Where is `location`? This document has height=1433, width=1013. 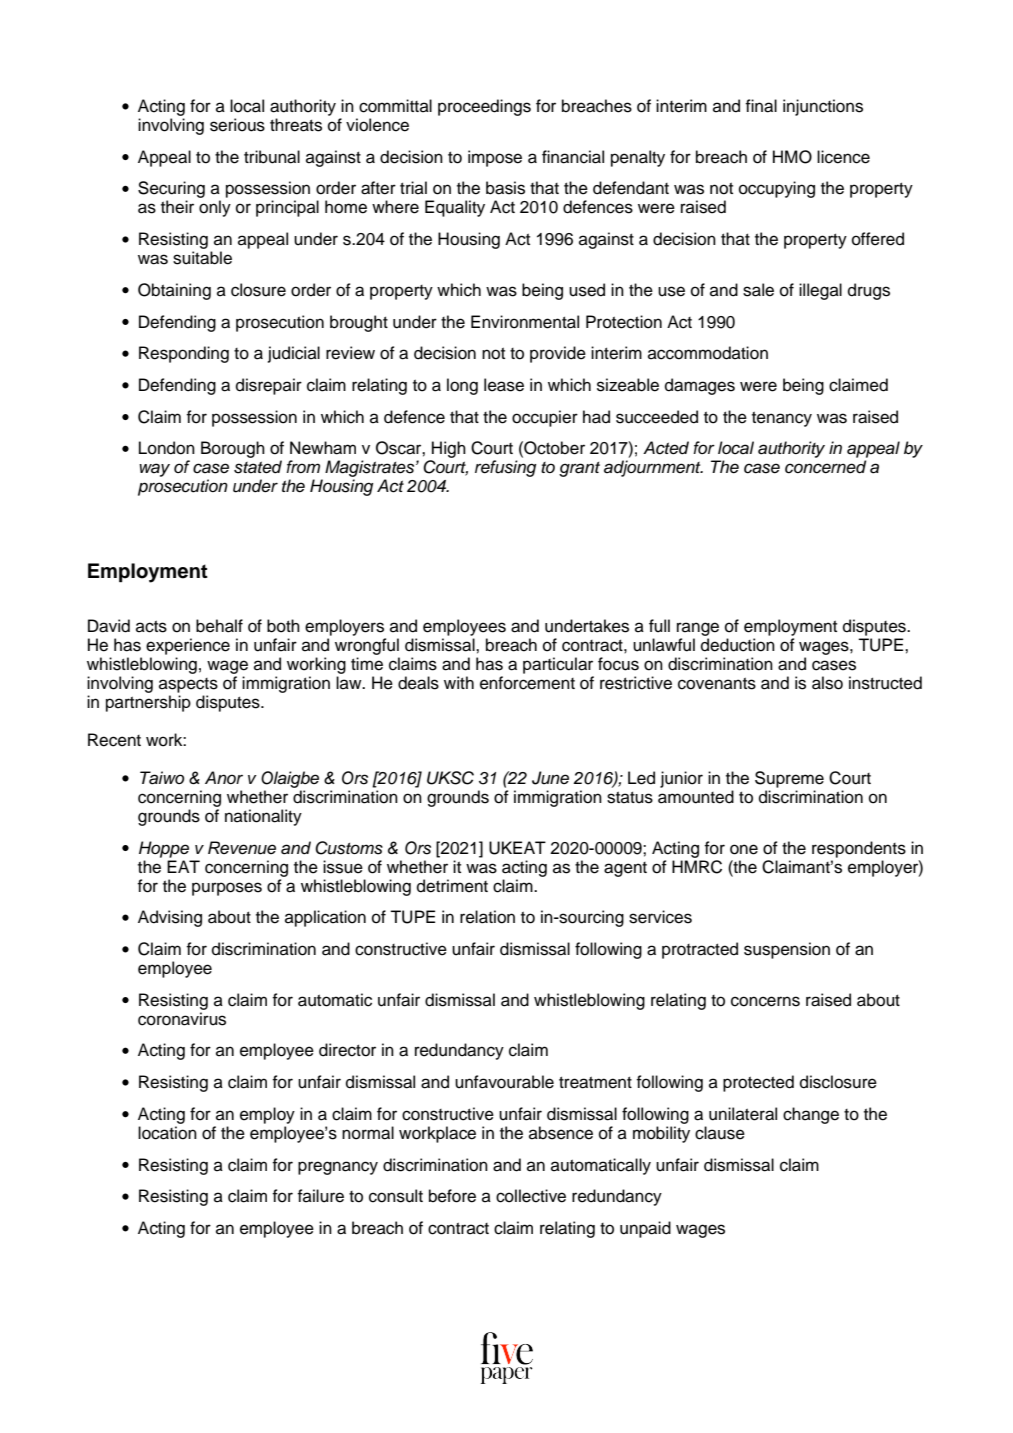 location is located at coordinates (167, 1133).
